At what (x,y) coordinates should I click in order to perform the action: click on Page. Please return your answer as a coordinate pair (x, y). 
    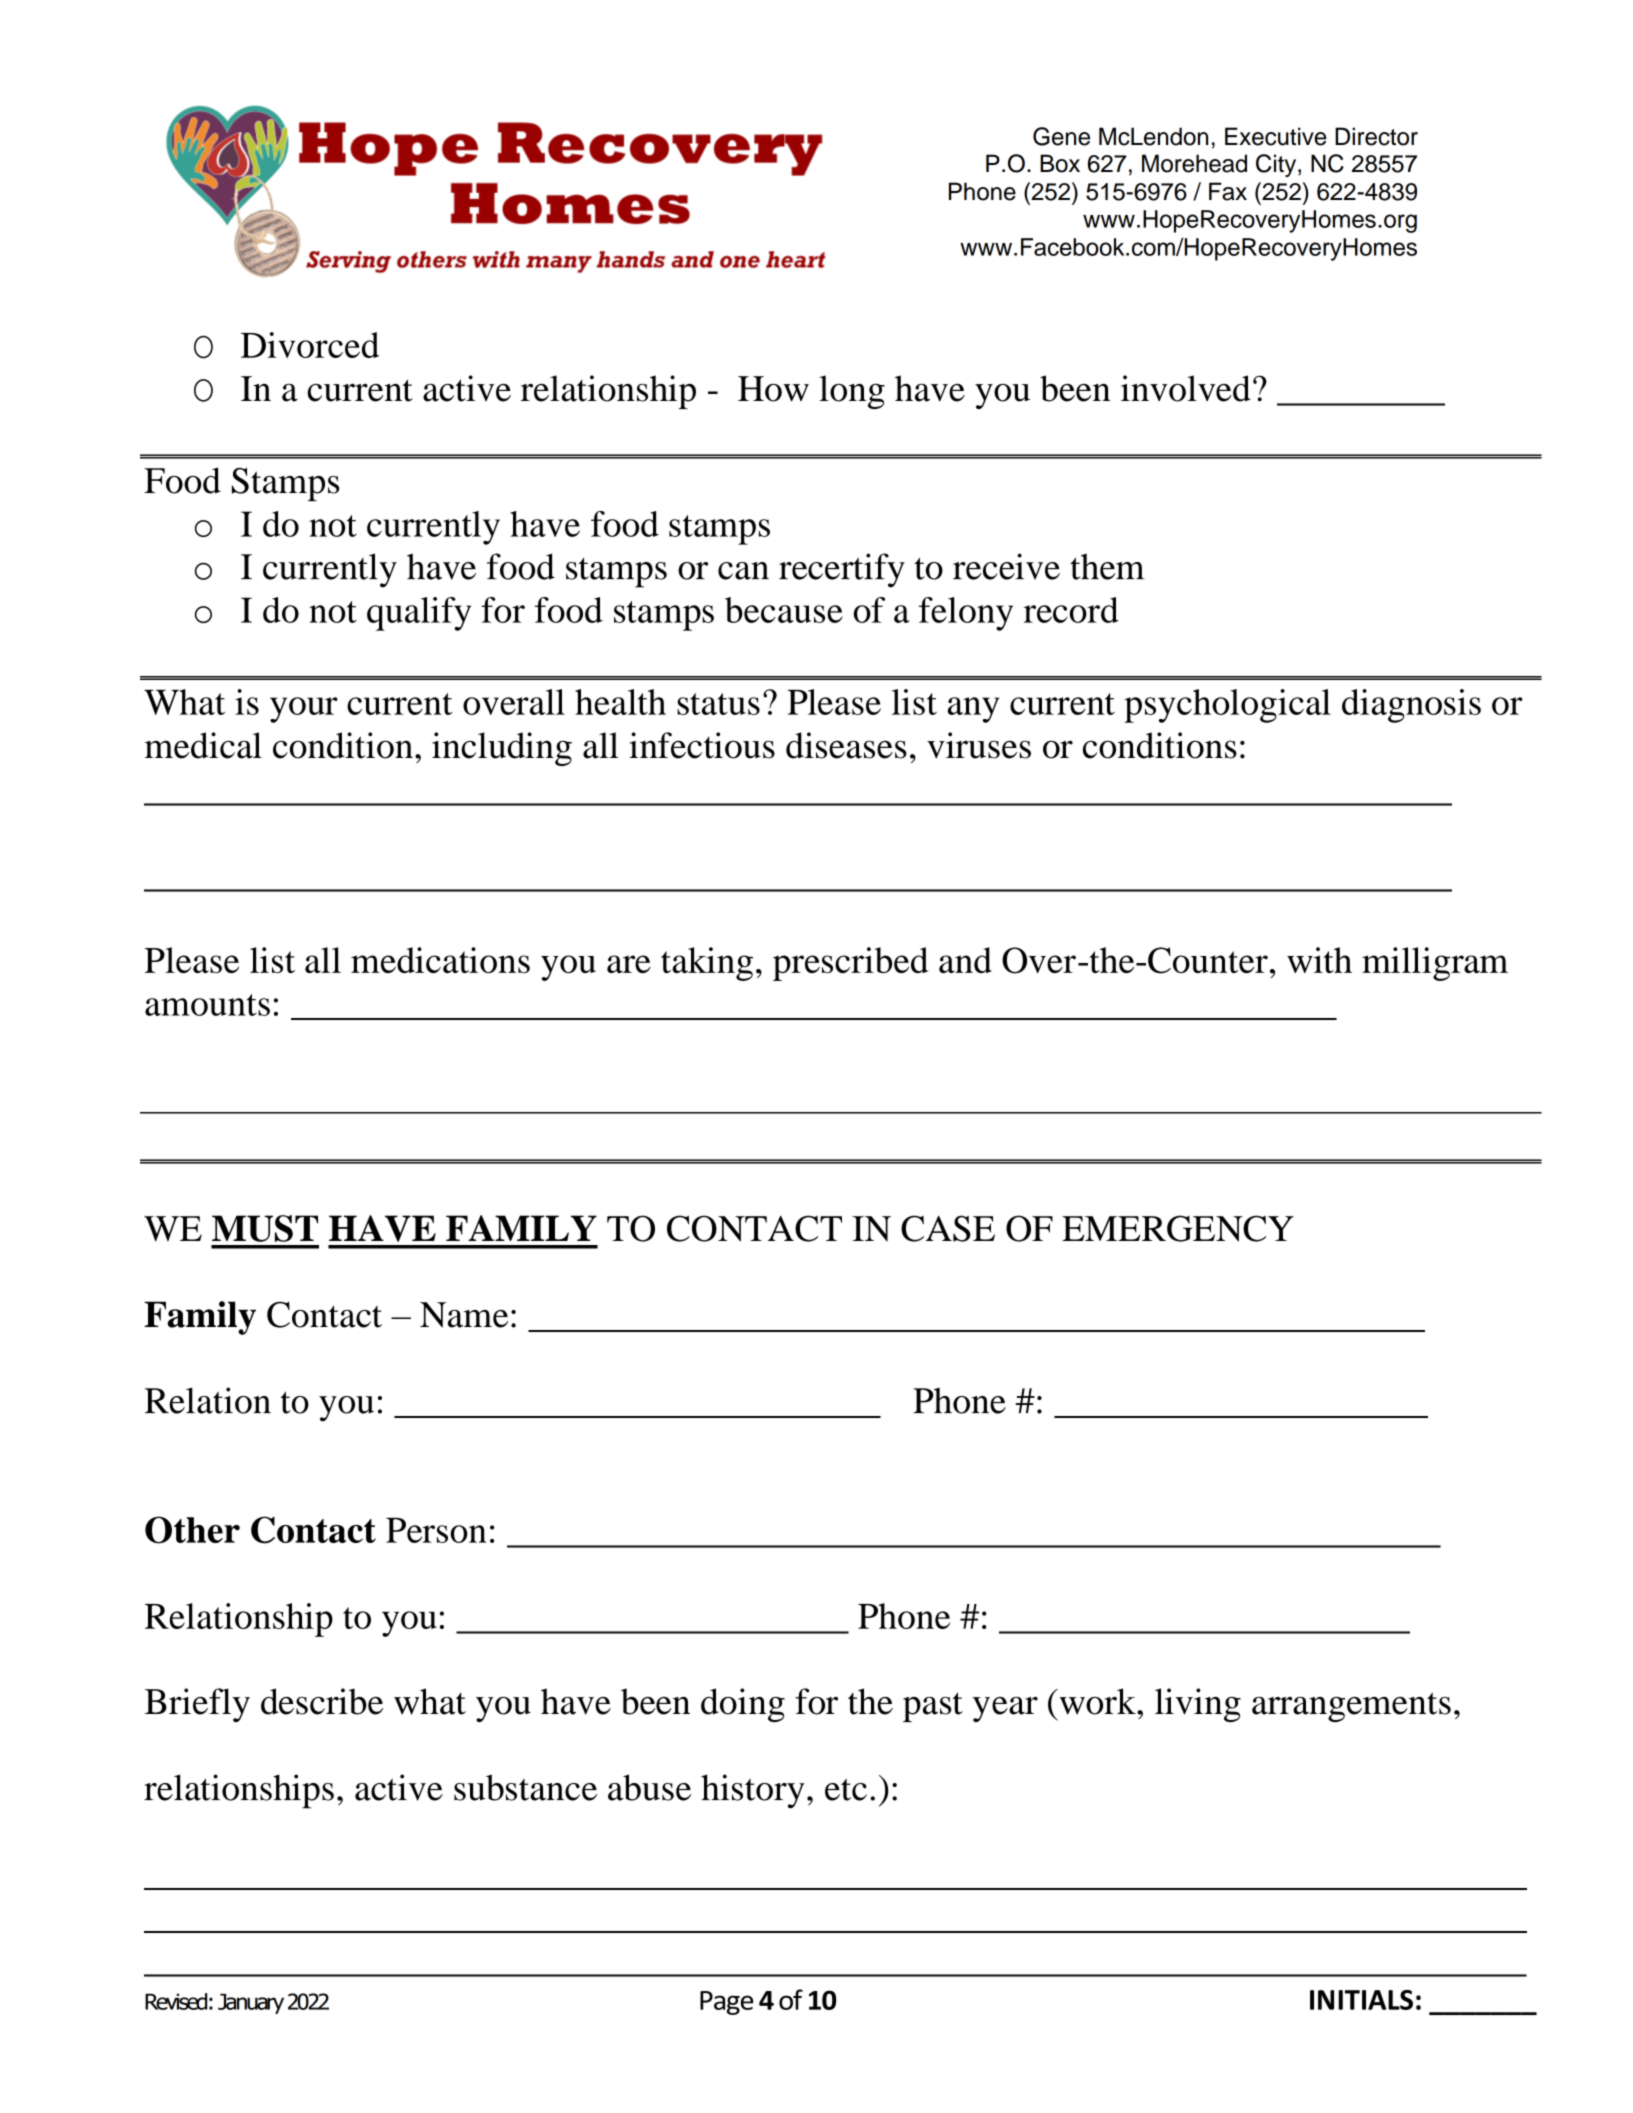
    Looking at the image, I should click on (726, 2003).
